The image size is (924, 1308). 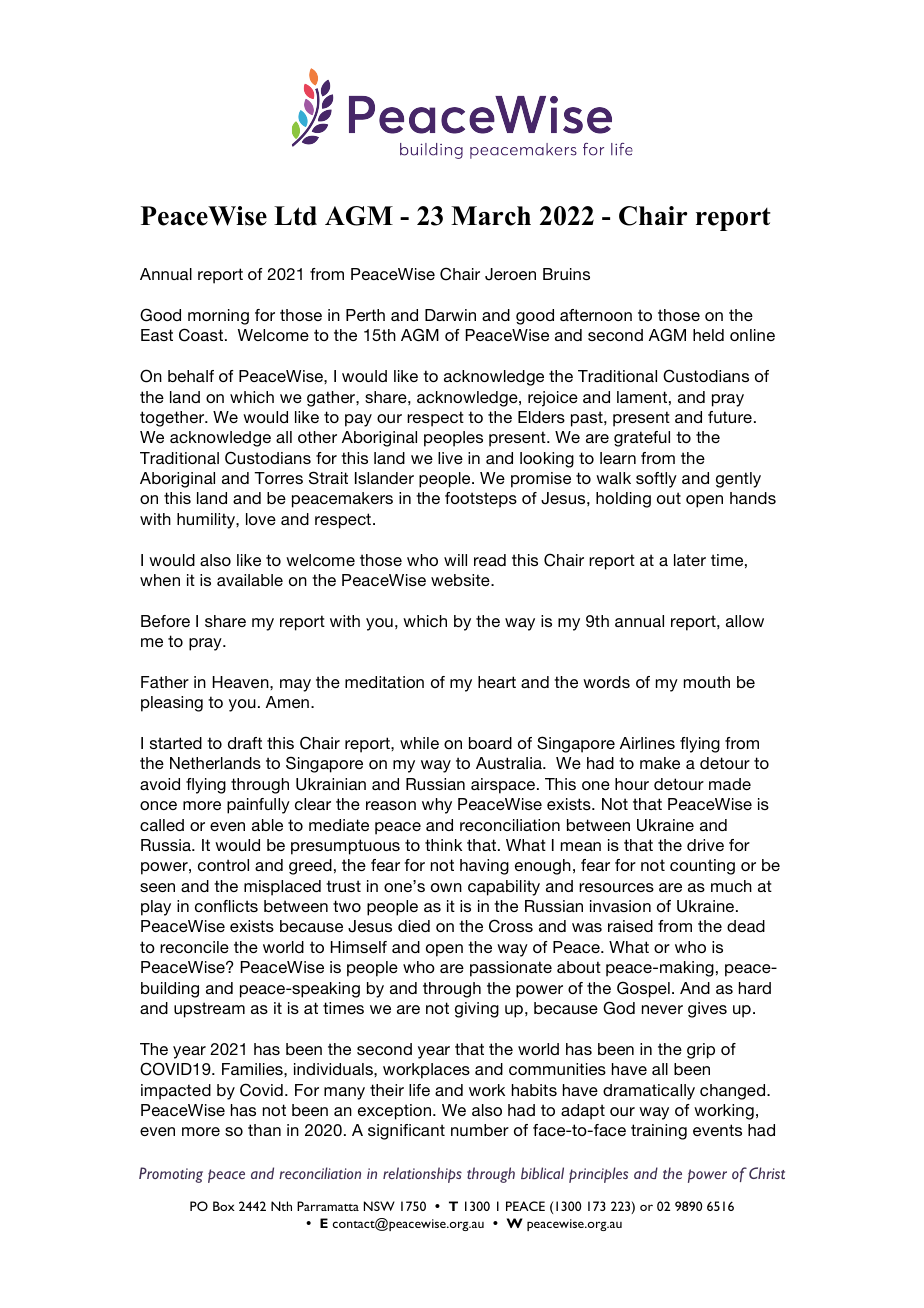 I want to click on died, so click(x=414, y=926).
